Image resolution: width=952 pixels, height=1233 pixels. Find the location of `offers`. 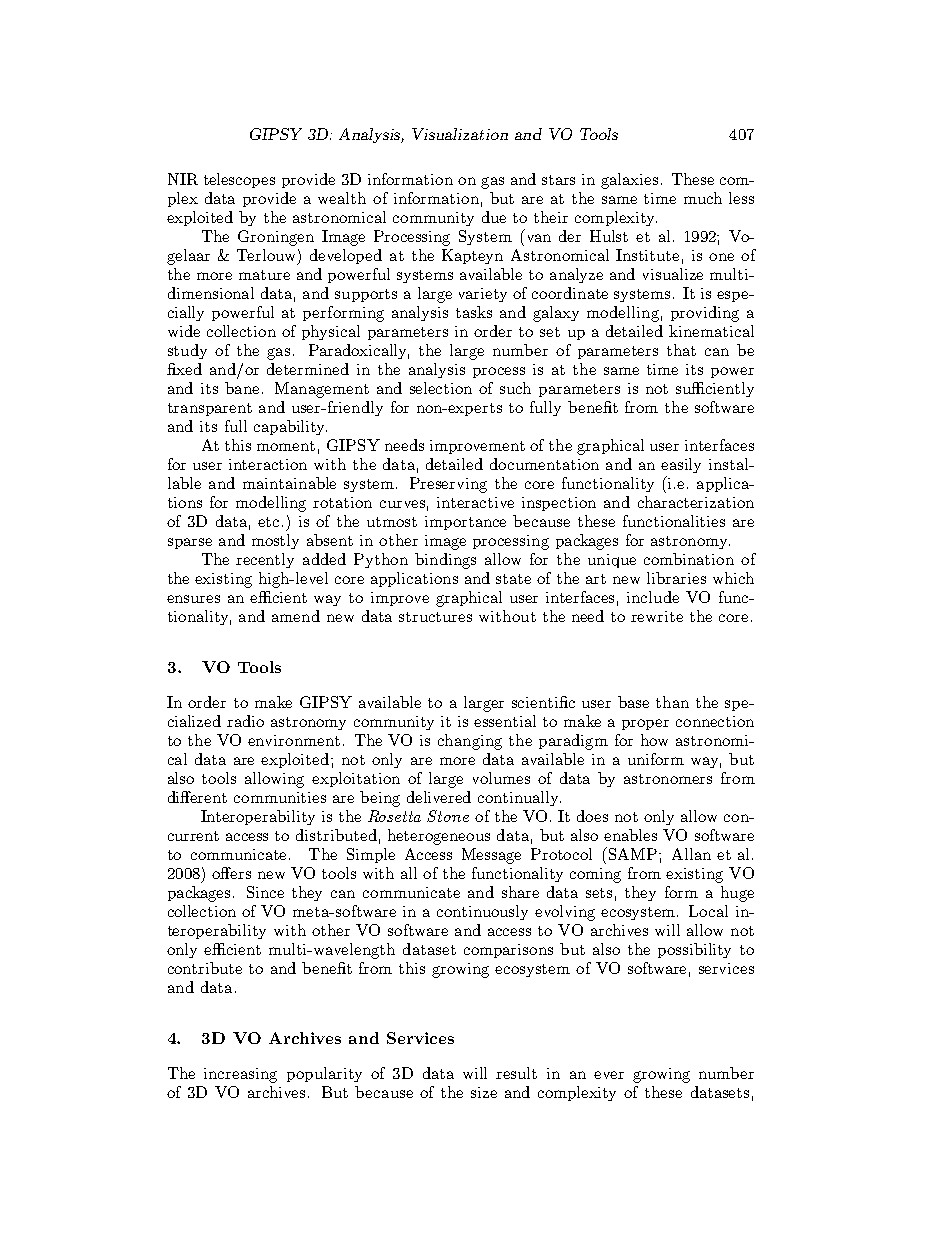

offers is located at coordinates (231, 873).
